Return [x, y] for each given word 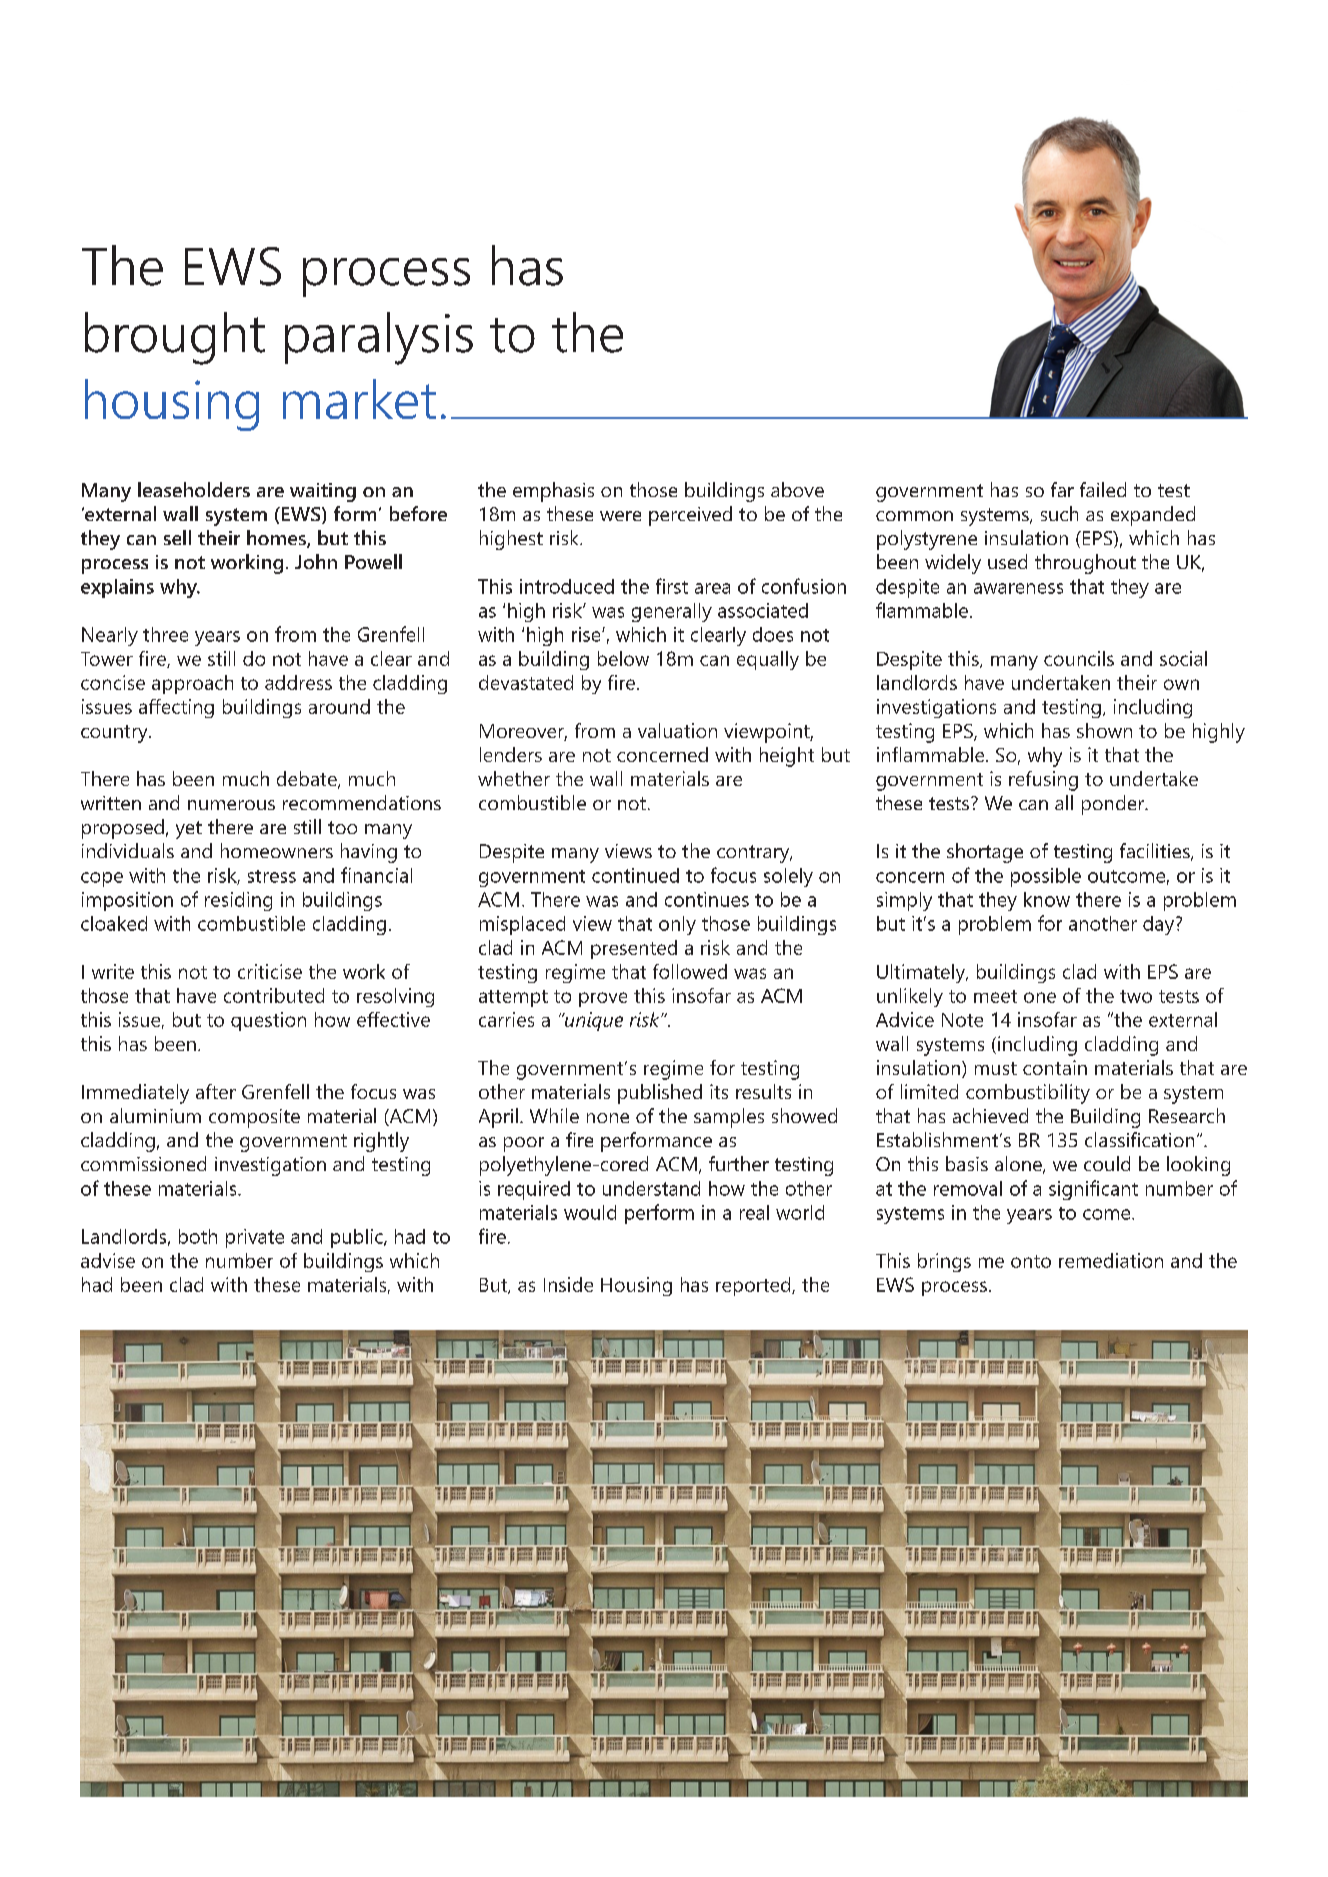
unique [592, 1021]
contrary [754, 854]
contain [1055, 1067]
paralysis [379, 338]
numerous [231, 805]
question [268, 1021]
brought [175, 338]
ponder [1114, 805]
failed [1103, 489]
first [672, 586]
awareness [1018, 588]
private [255, 1238]
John [316, 561]
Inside [568, 1284]
